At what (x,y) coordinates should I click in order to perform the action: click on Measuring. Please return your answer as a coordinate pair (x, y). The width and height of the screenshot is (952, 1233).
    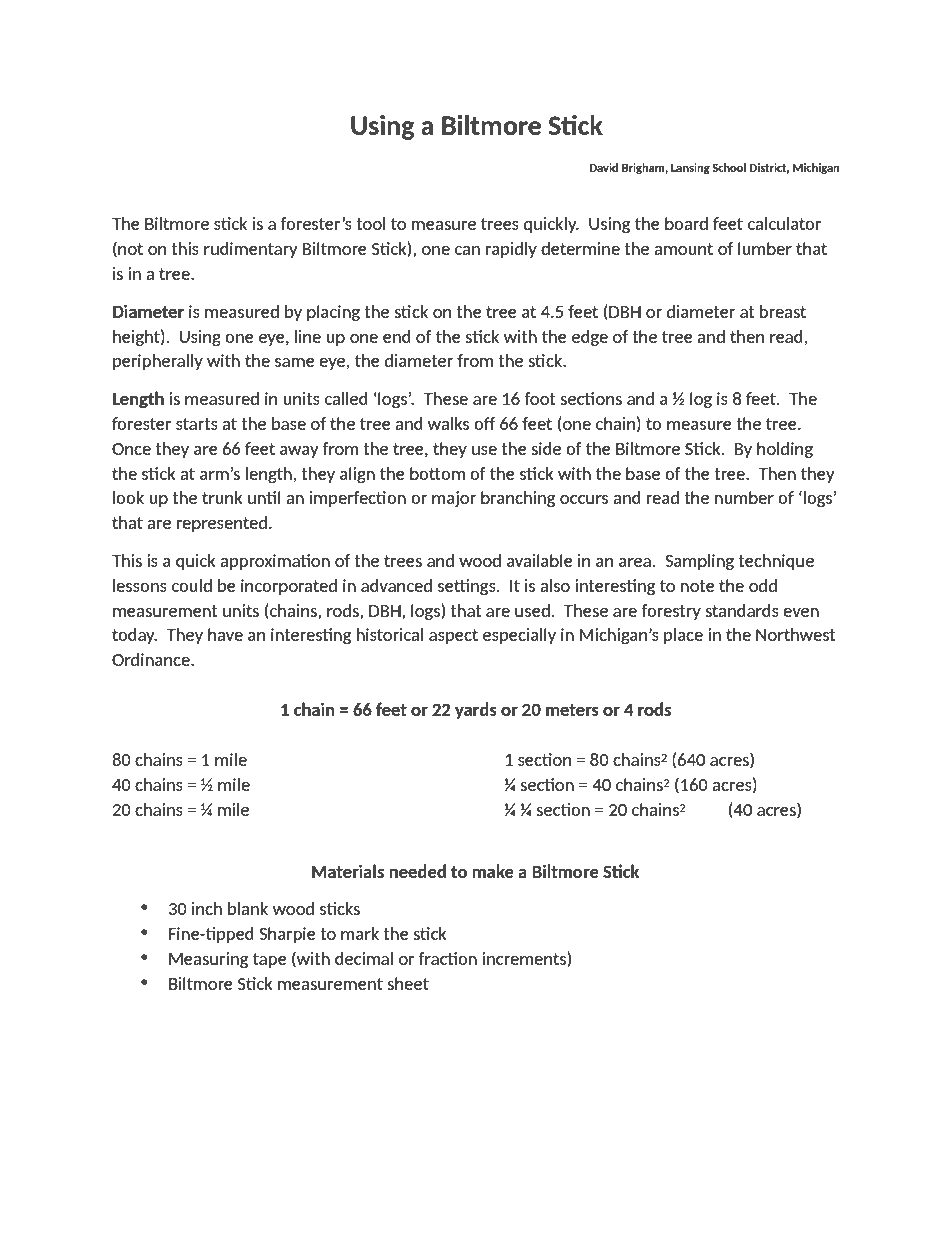
    Looking at the image, I should click on (208, 960).
